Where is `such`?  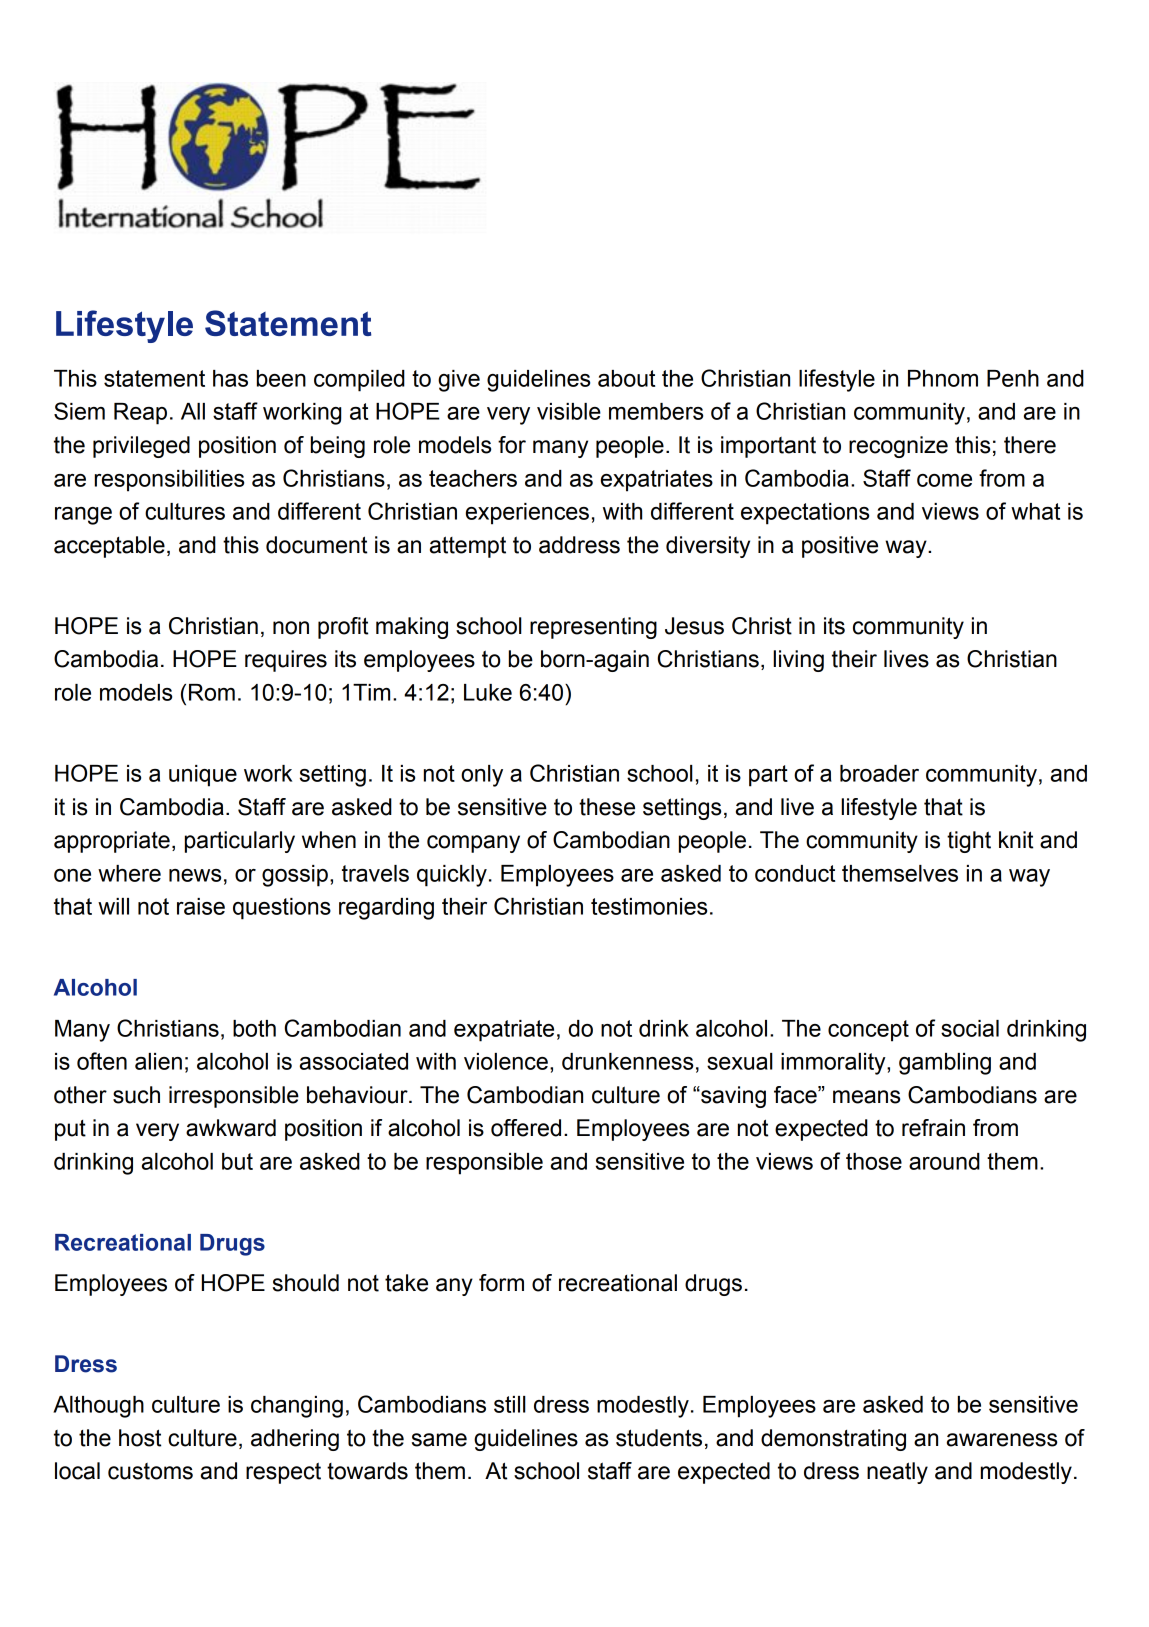
such is located at coordinates (136, 1095).
